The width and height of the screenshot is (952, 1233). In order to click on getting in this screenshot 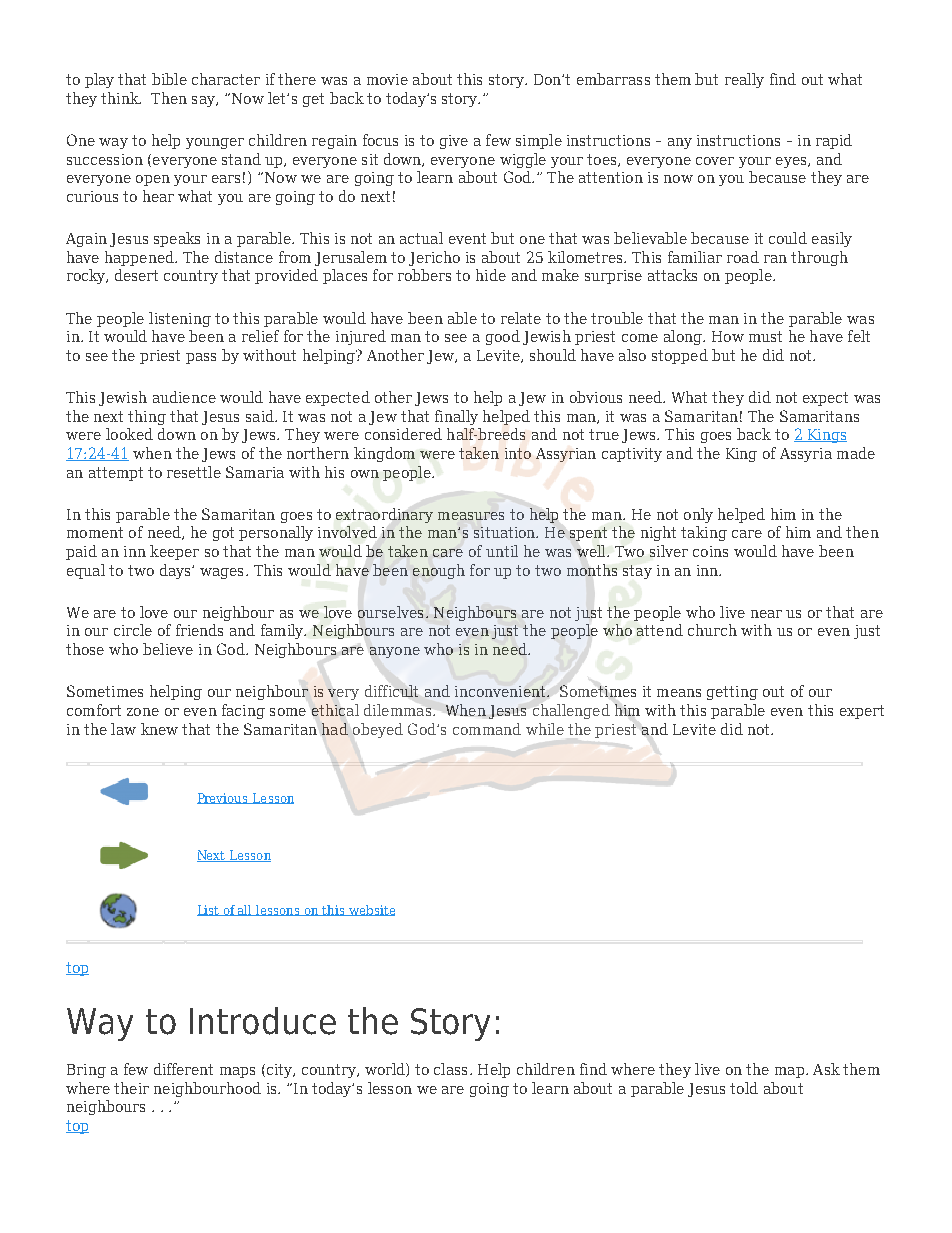, I will do `click(732, 693)`.
